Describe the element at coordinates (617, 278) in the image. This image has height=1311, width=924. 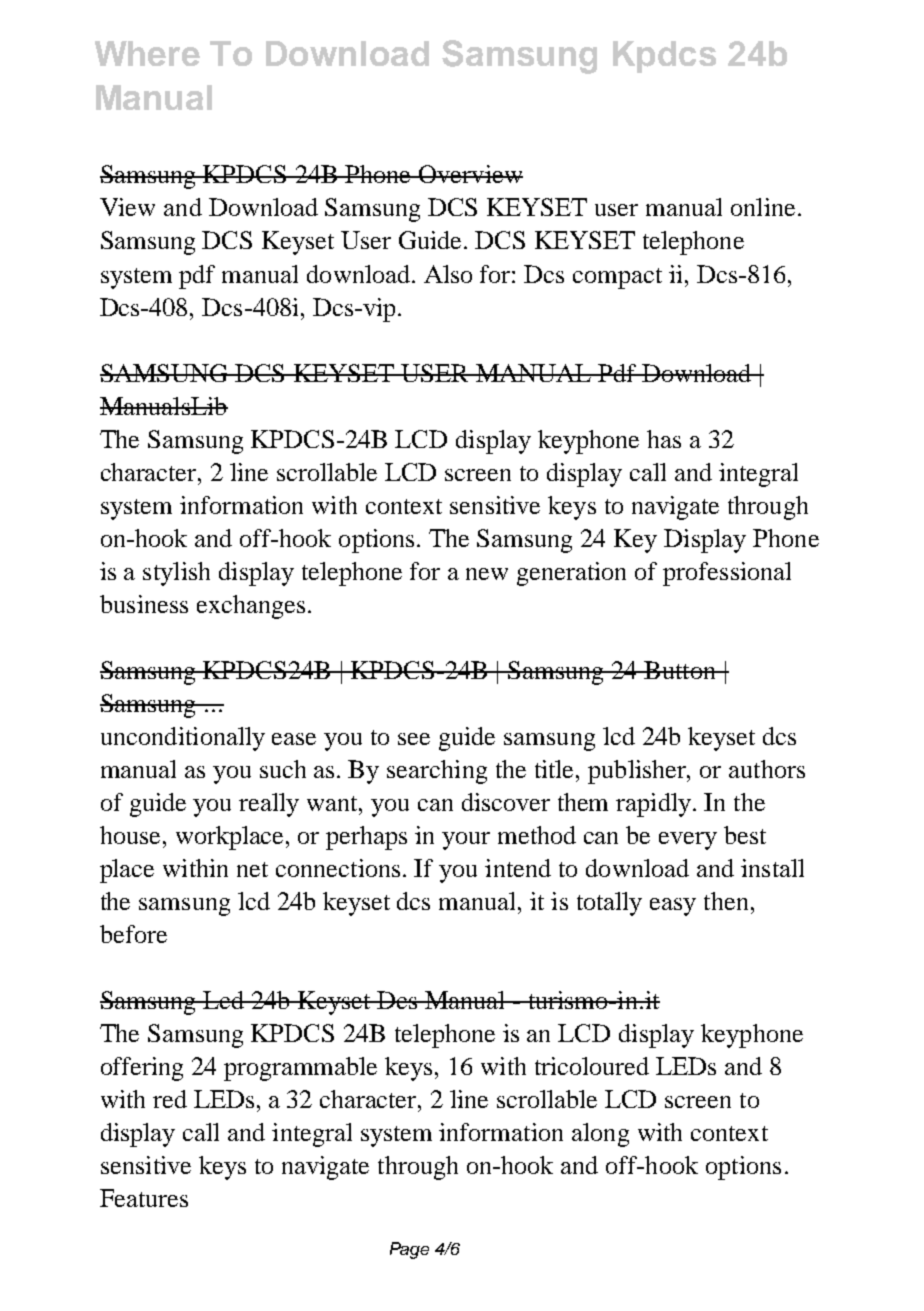
I see `compact` at that location.
